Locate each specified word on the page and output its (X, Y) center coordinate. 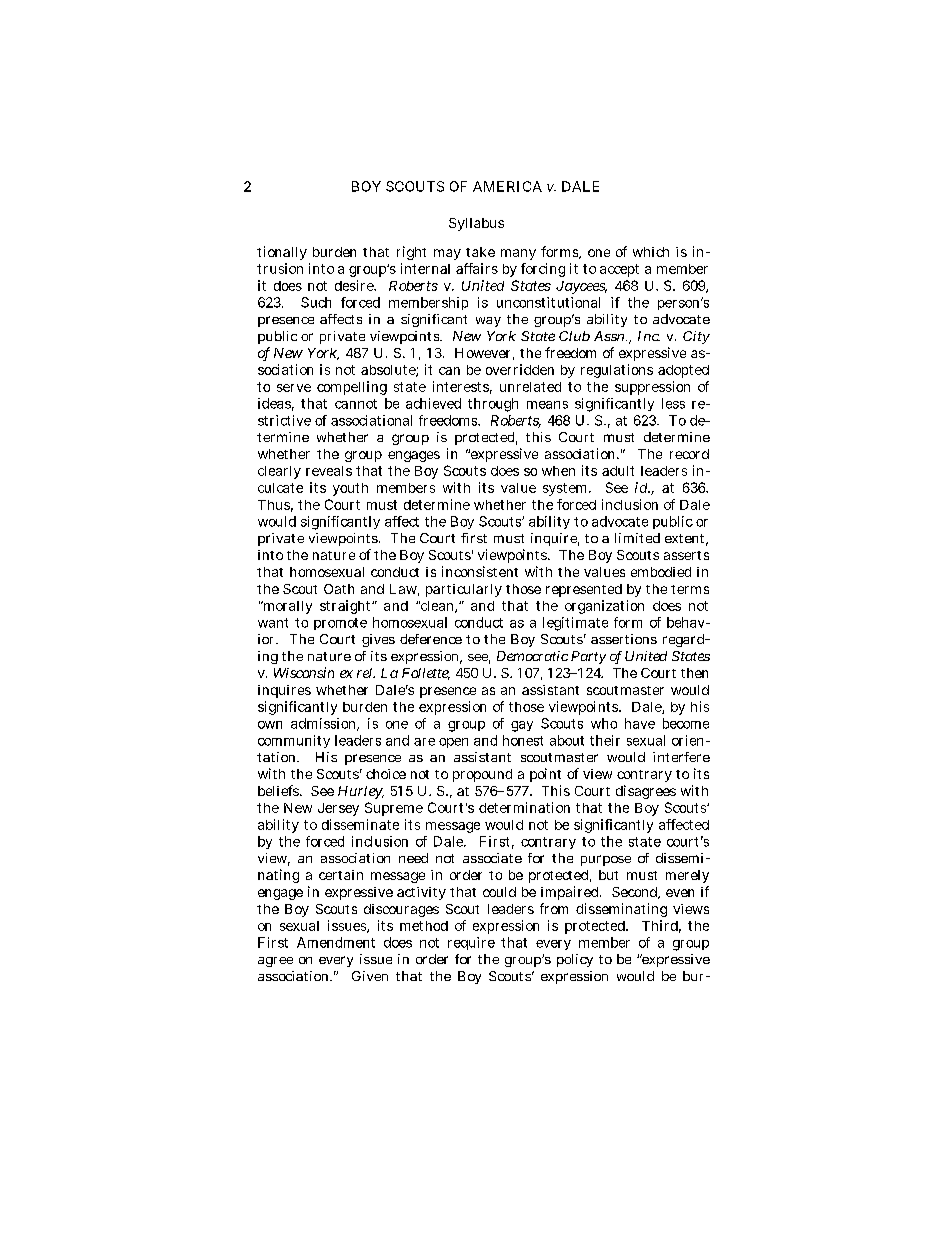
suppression (652, 388)
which (651, 252)
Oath (339, 589)
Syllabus (476, 224)
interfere (681, 757)
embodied (661, 572)
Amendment (336, 942)
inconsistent (480, 571)
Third (661, 926)
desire (355, 285)
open (453, 743)
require (471, 943)
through (493, 405)
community (294, 741)
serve (294, 388)
